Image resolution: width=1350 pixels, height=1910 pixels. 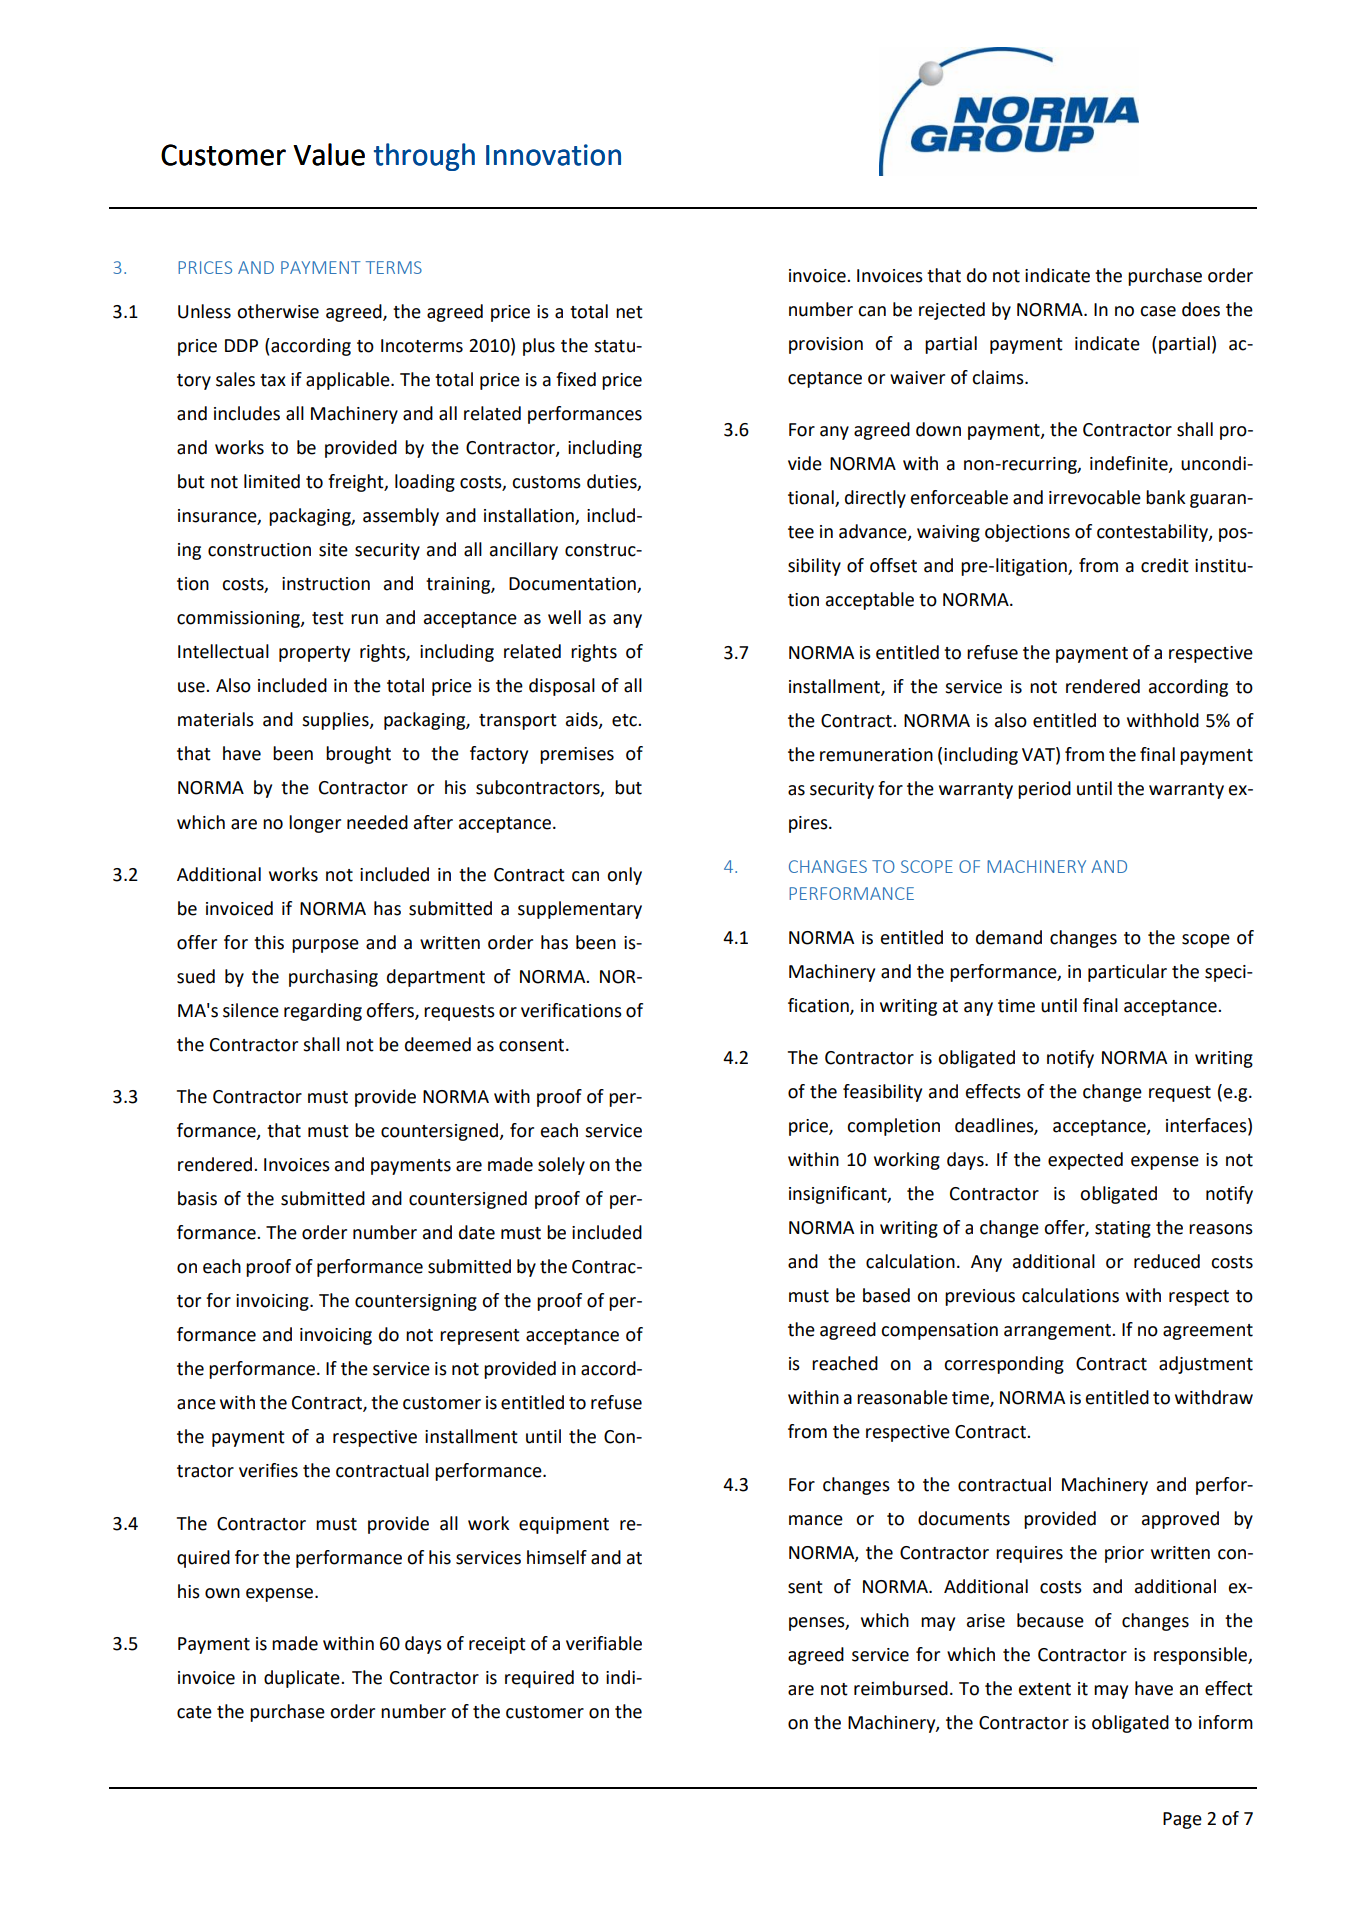 I want to click on etc, so click(x=625, y=720).
